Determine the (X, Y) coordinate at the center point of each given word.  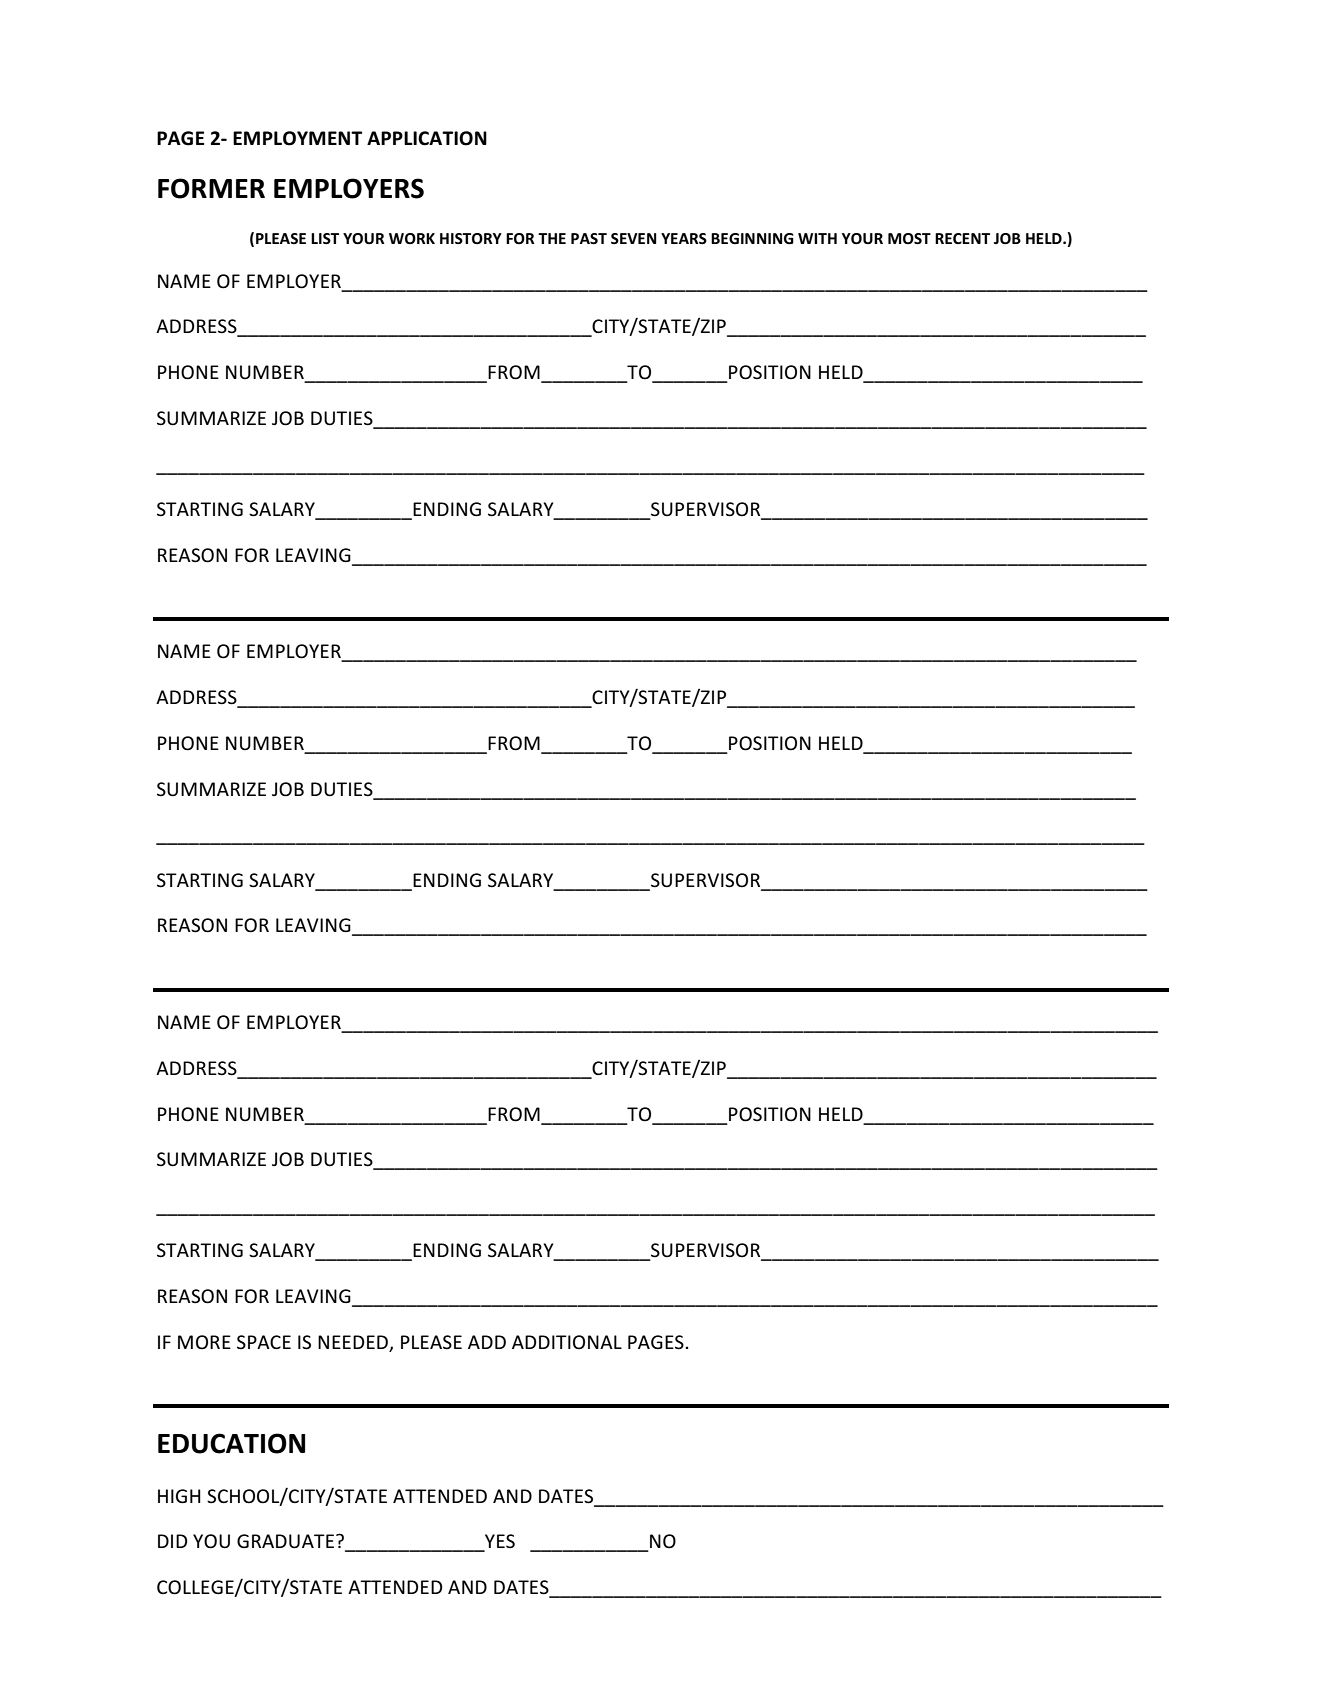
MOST (909, 239)
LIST (325, 238)
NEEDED (353, 1342)
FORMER (211, 188)
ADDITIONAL (567, 1342)
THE (552, 238)
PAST (589, 239)
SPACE (264, 1342)
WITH (817, 238)
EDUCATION (231, 1443)
